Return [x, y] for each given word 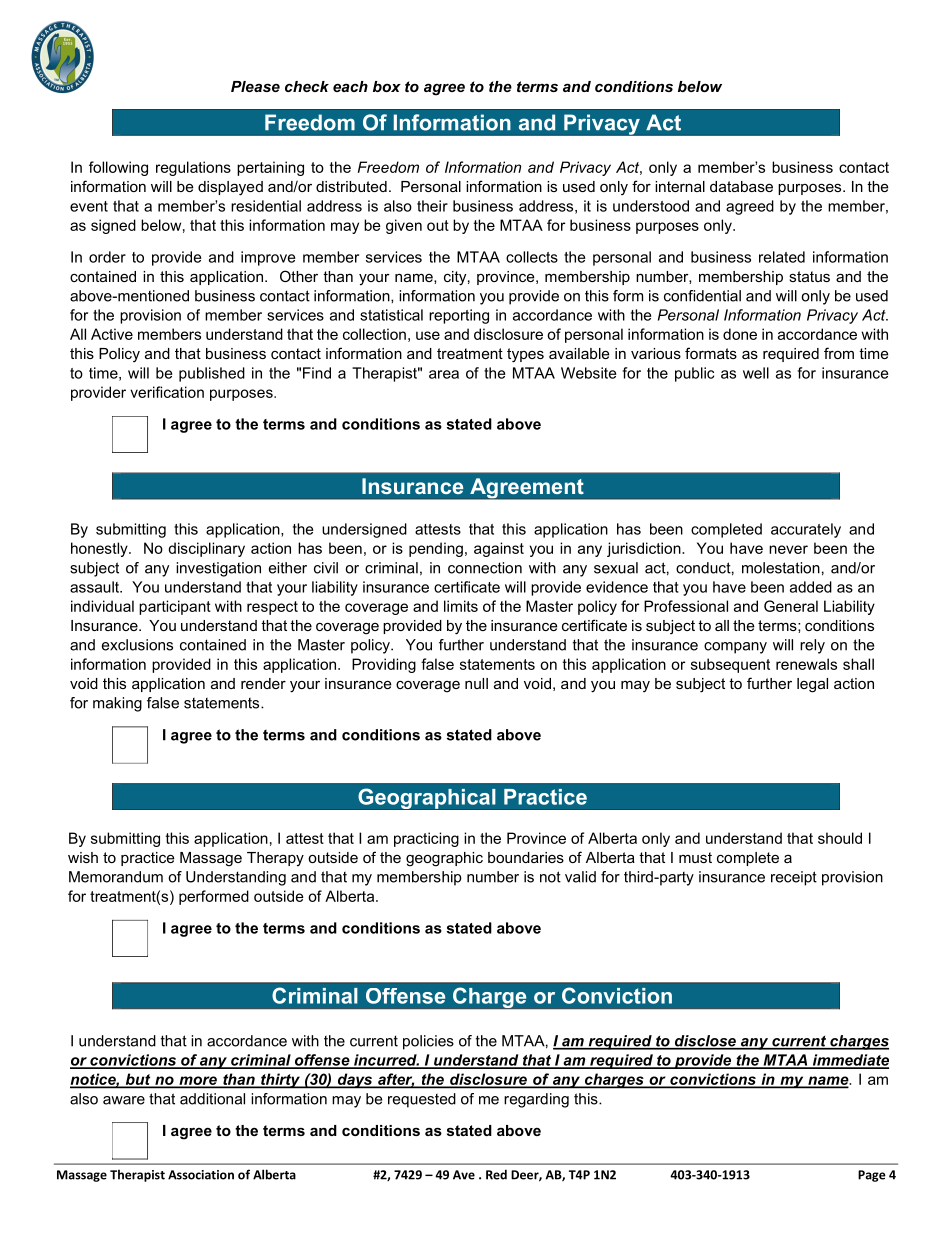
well [756, 373]
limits [461, 606]
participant [175, 607]
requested [422, 1100]
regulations [193, 168]
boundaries [526, 857]
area [444, 374]
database [741, 186]
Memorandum [116, 877]
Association [201, 1175]
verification [167, 392]
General [791, 606]
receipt [794, 878]
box [387, 86]
